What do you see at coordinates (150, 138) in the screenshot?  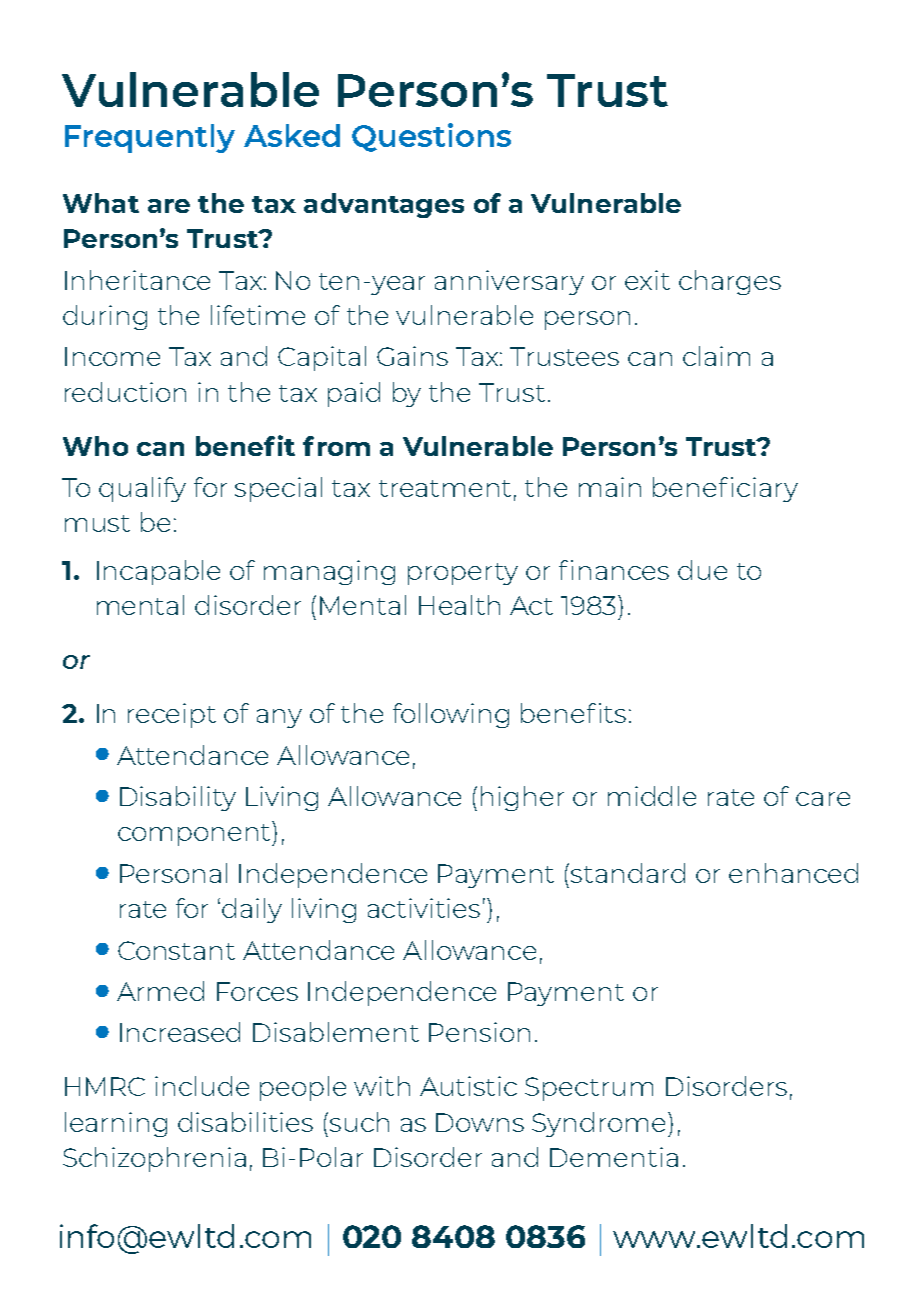 I see `Frequently` at bounding box center [150, 138].
